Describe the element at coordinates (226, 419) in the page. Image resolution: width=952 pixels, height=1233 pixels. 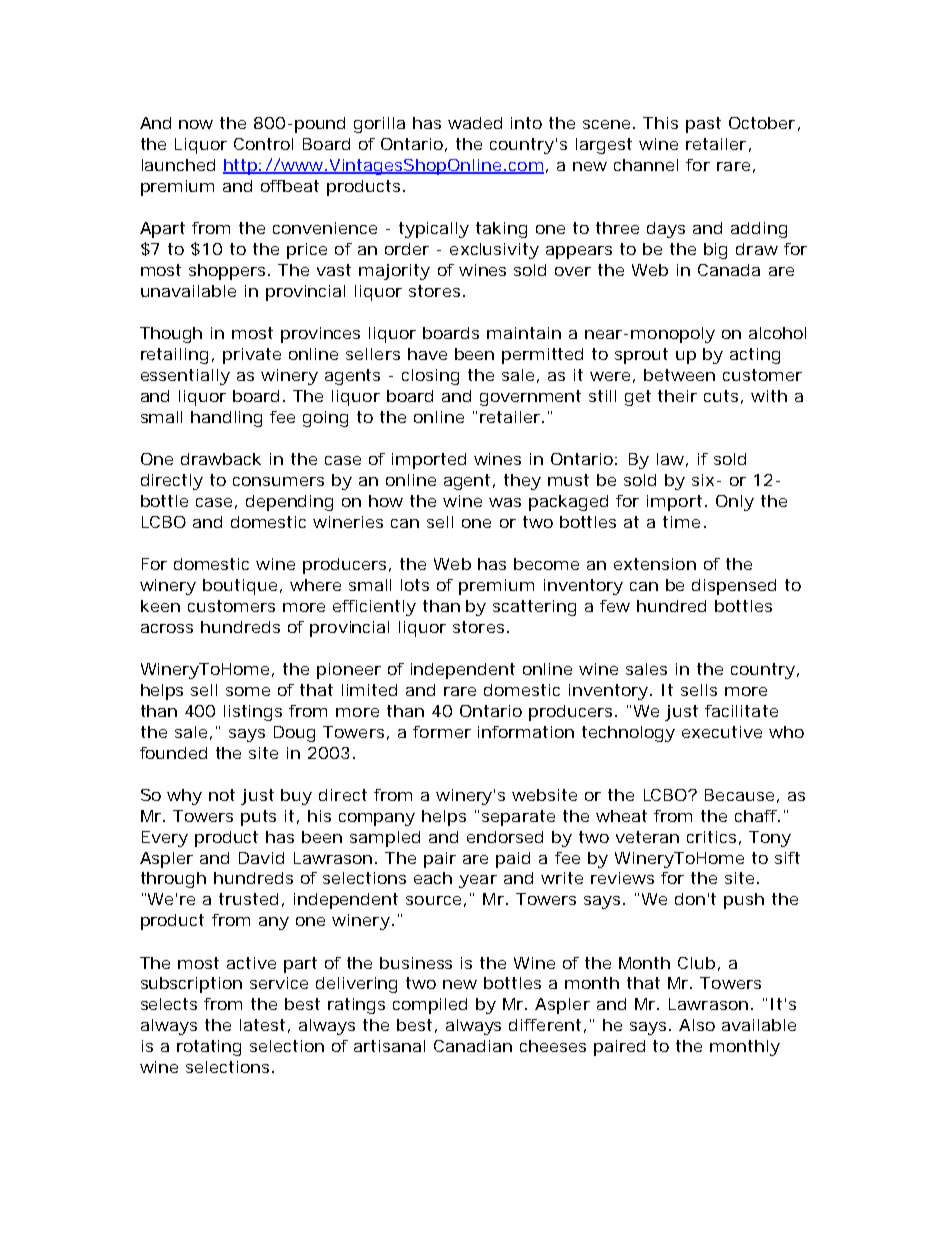
I see `handling` at that location.
